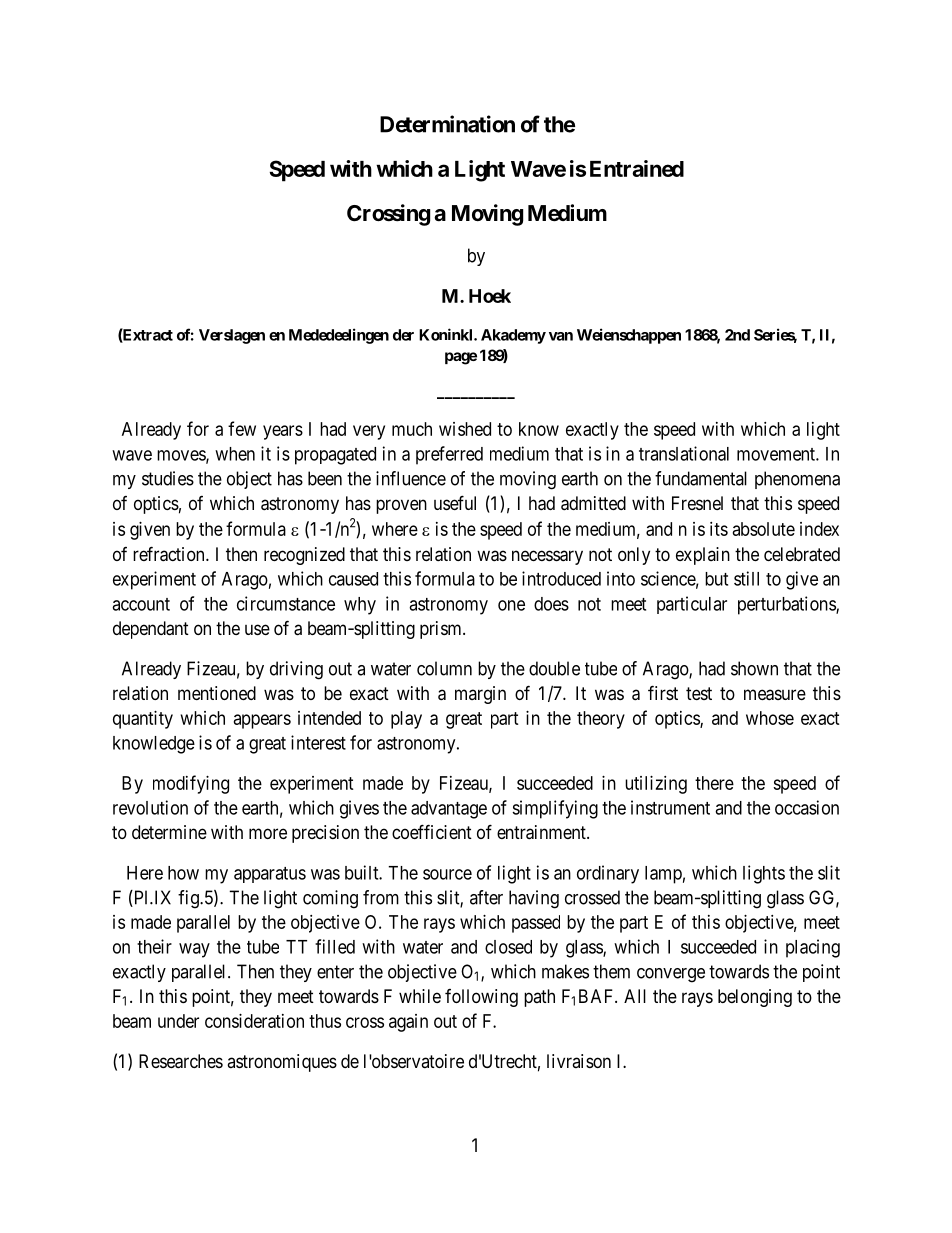 The width and height of the document is (952, 1233). What do you see at coordinates (490, 296) in the document?
I see `Hoek` at bounding box center [490, 296].
